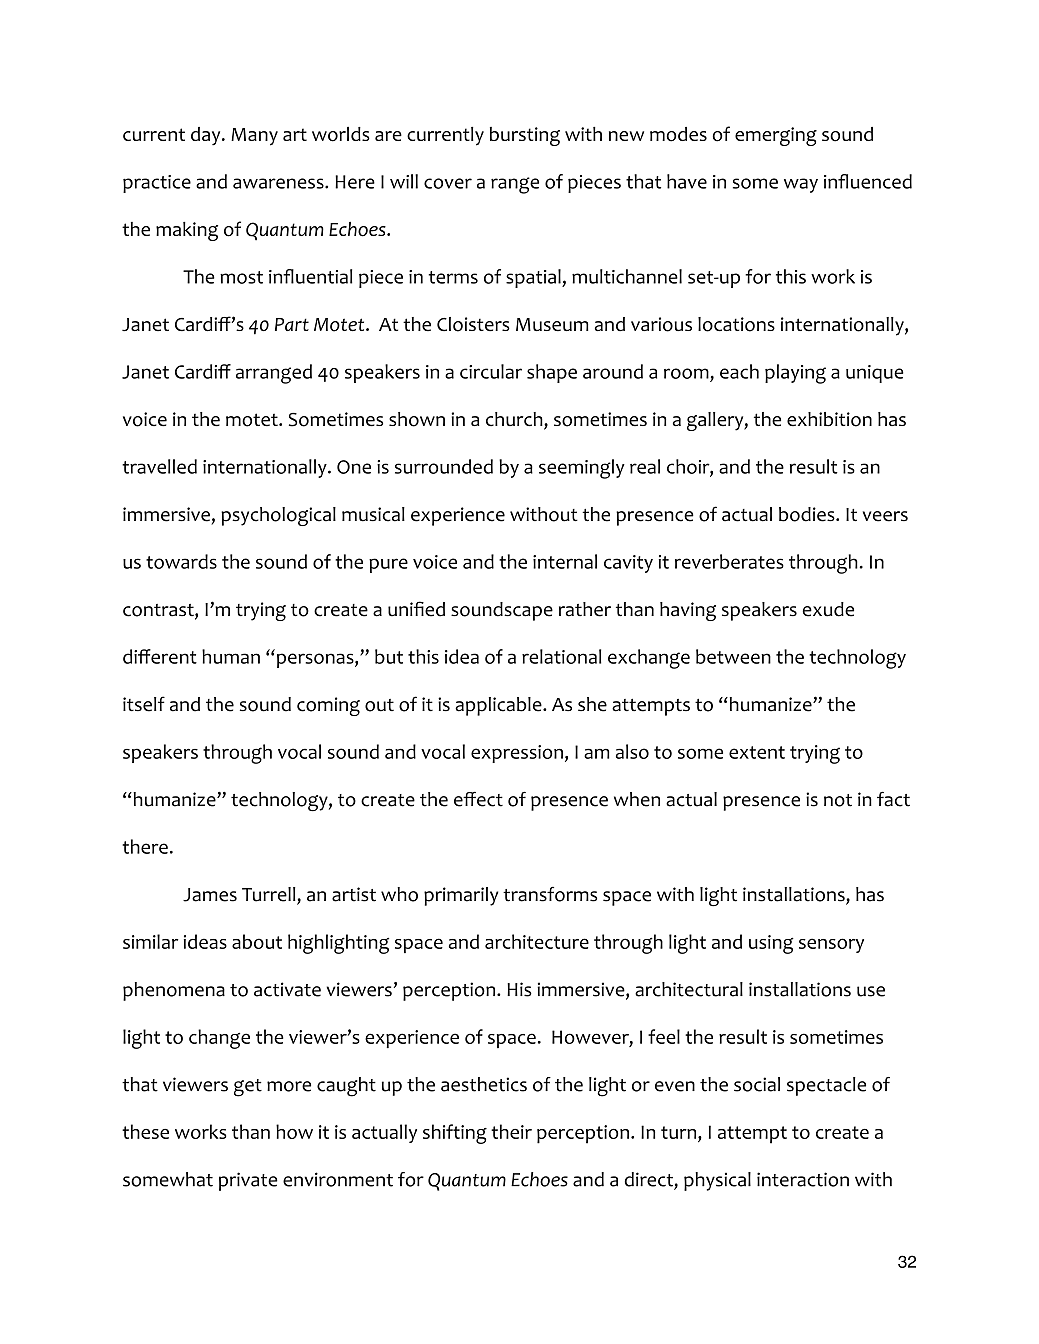  Describe the element at coordinates (511, 1131) in the screenshot. I see `their` at that location.
